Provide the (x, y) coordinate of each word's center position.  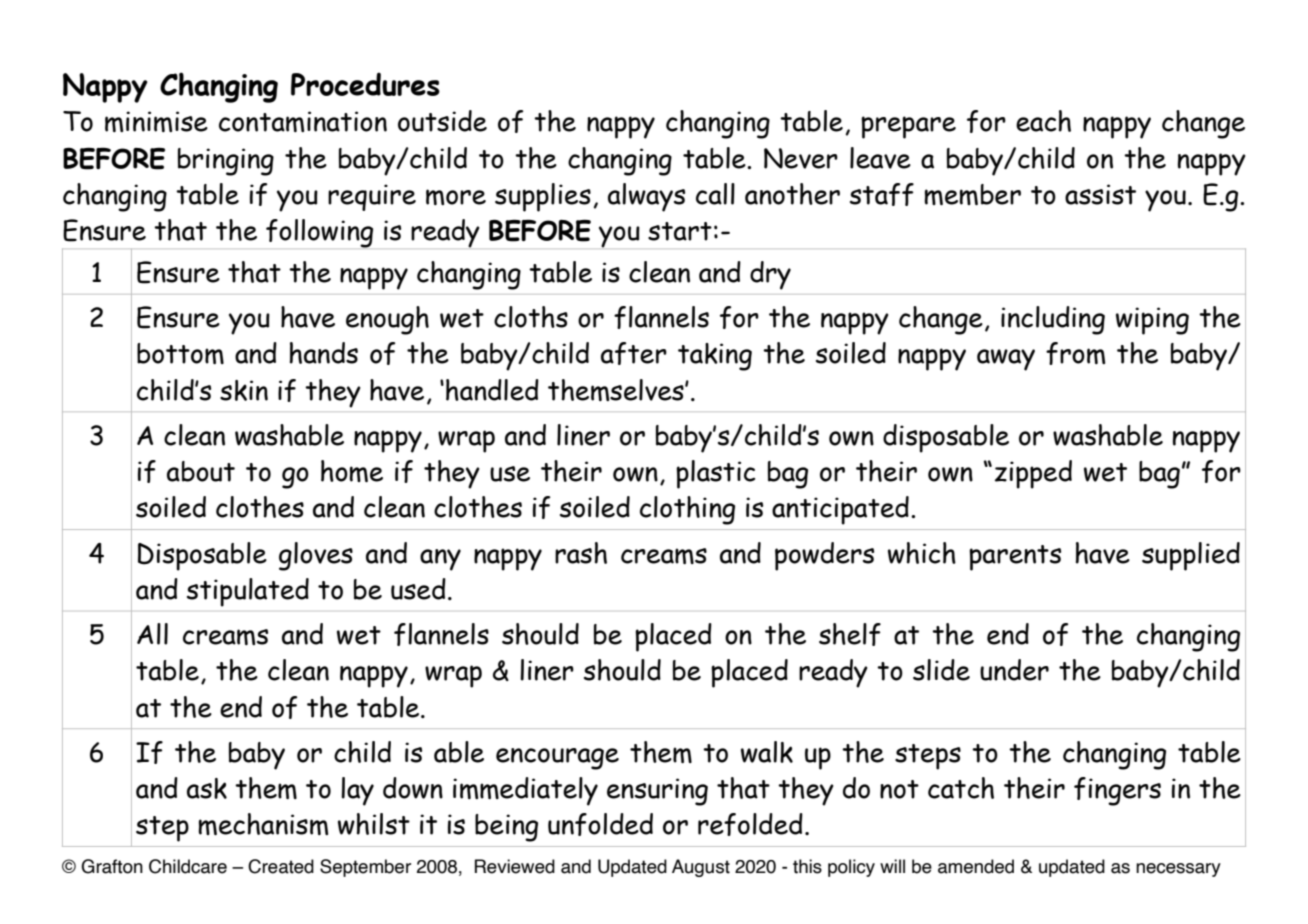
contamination (303, 121)
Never (801, 158)
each (1043, 121)
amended (976, 866)
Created (281, 866)
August (701, 868)
